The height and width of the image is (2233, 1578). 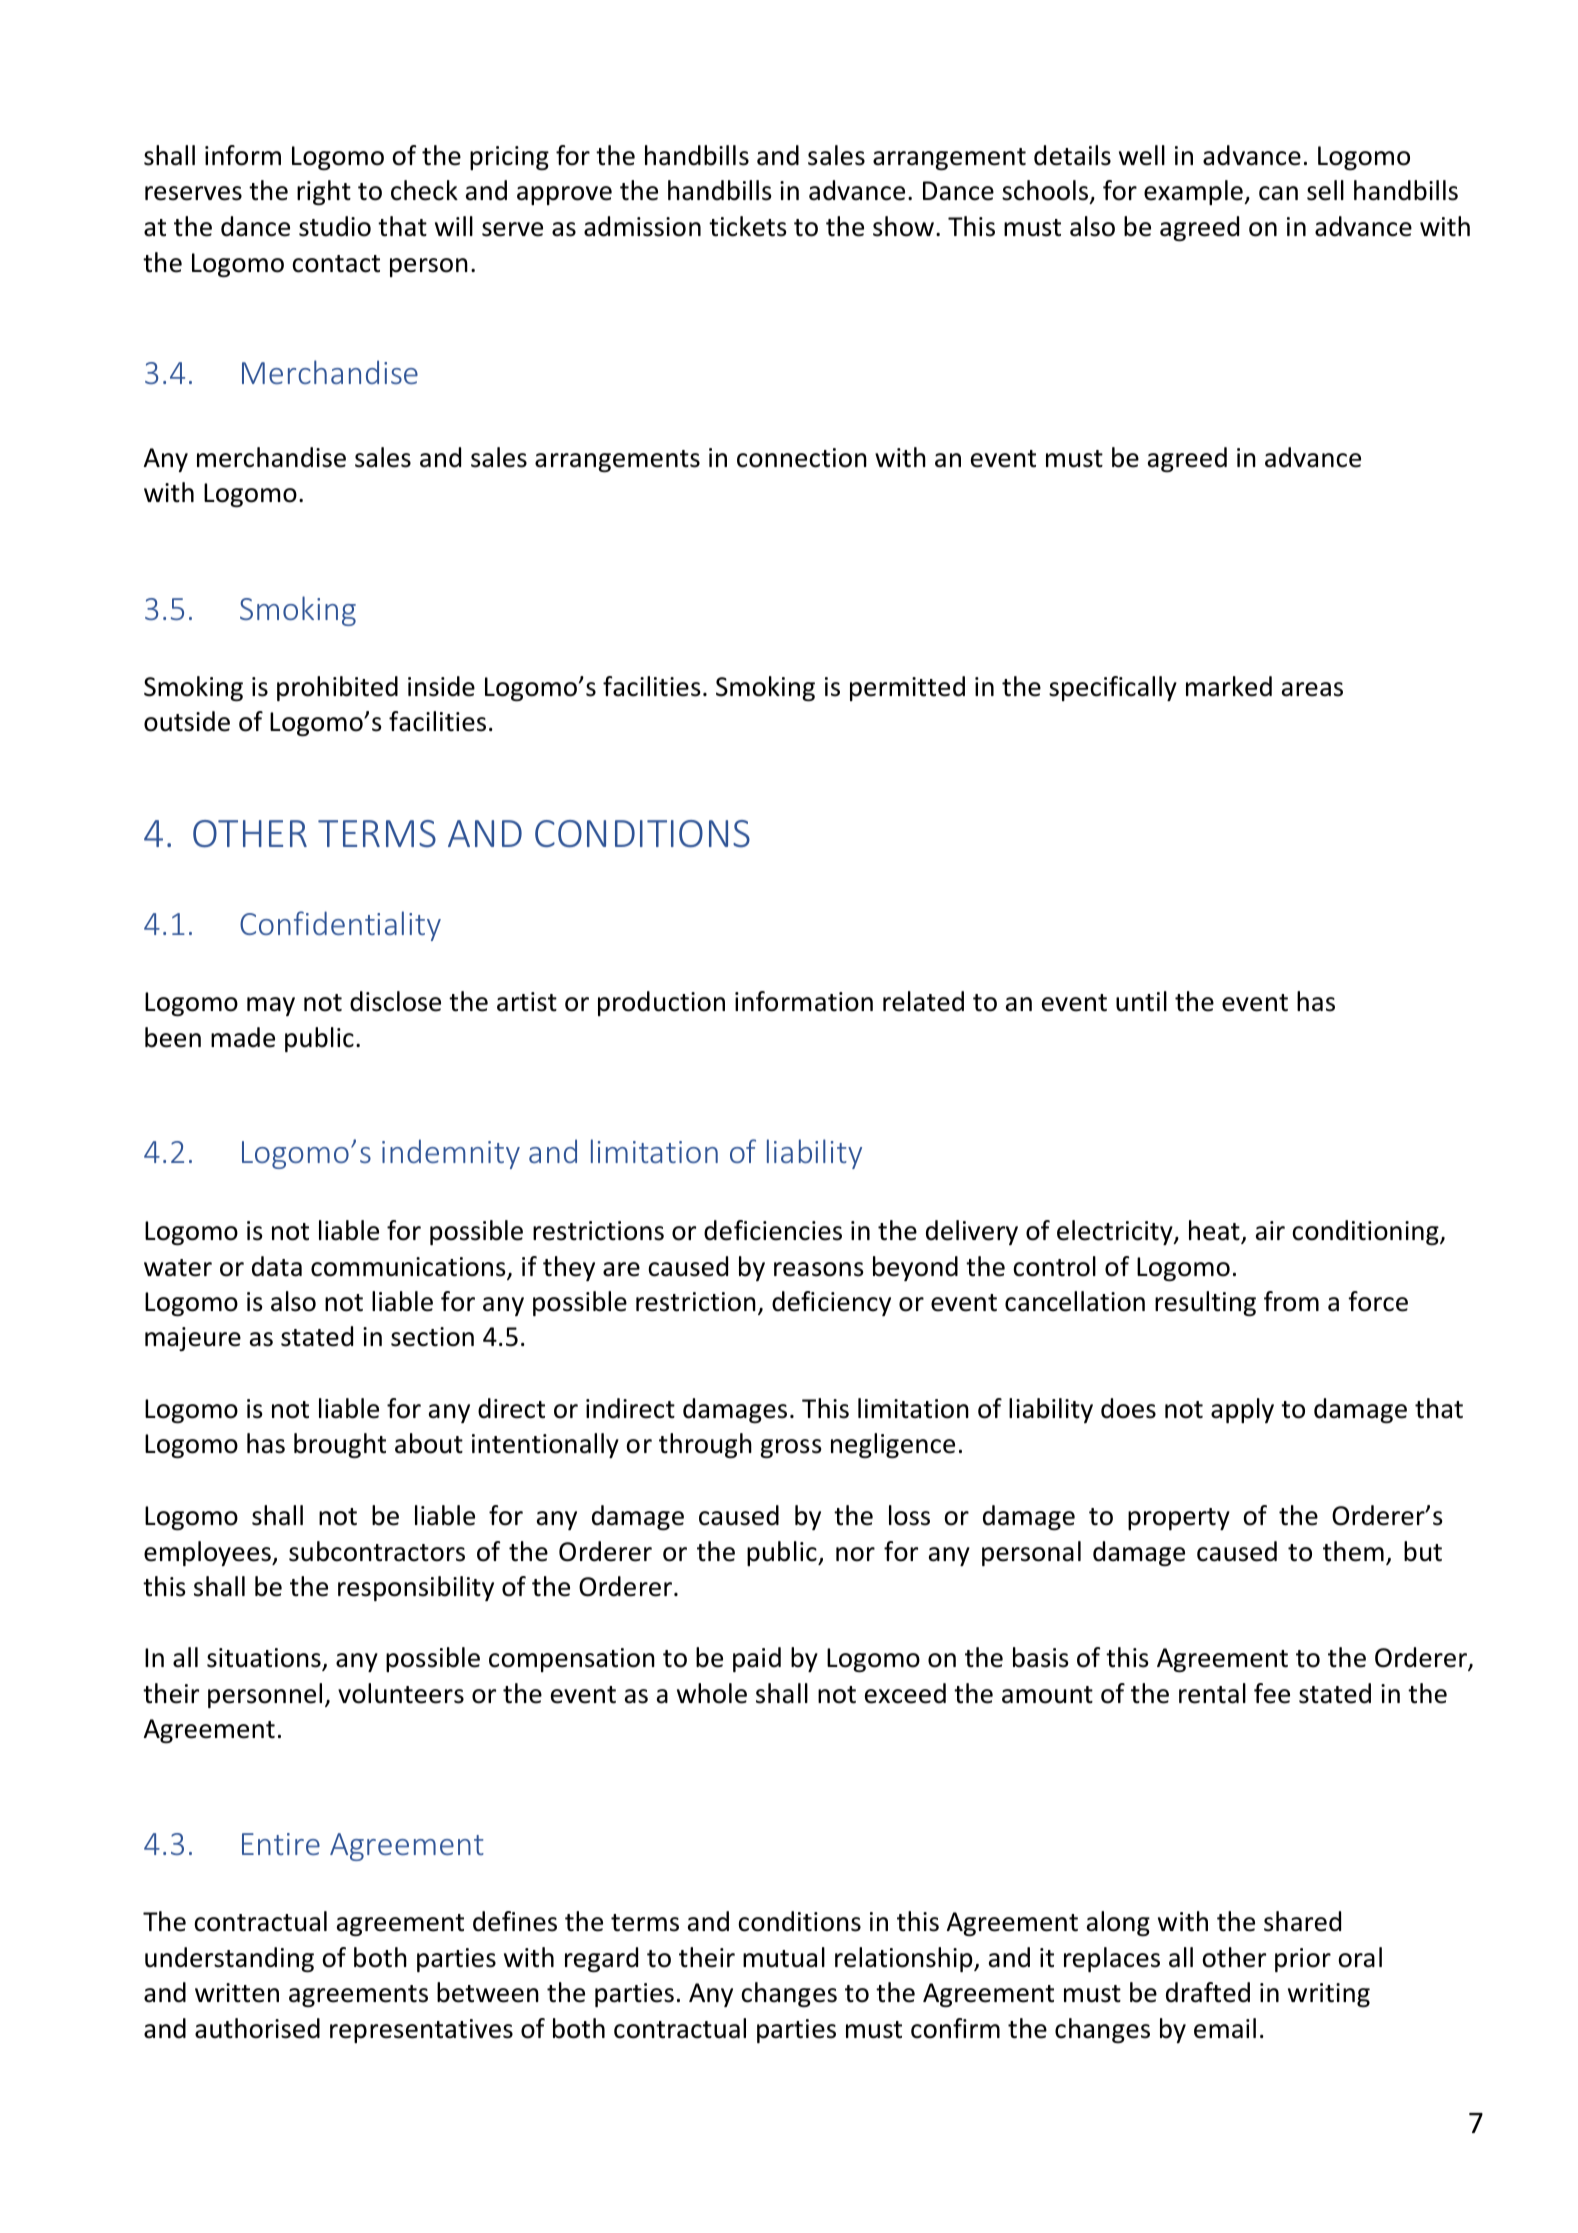 I want to click on tickets, so click(x=748, y=226).
